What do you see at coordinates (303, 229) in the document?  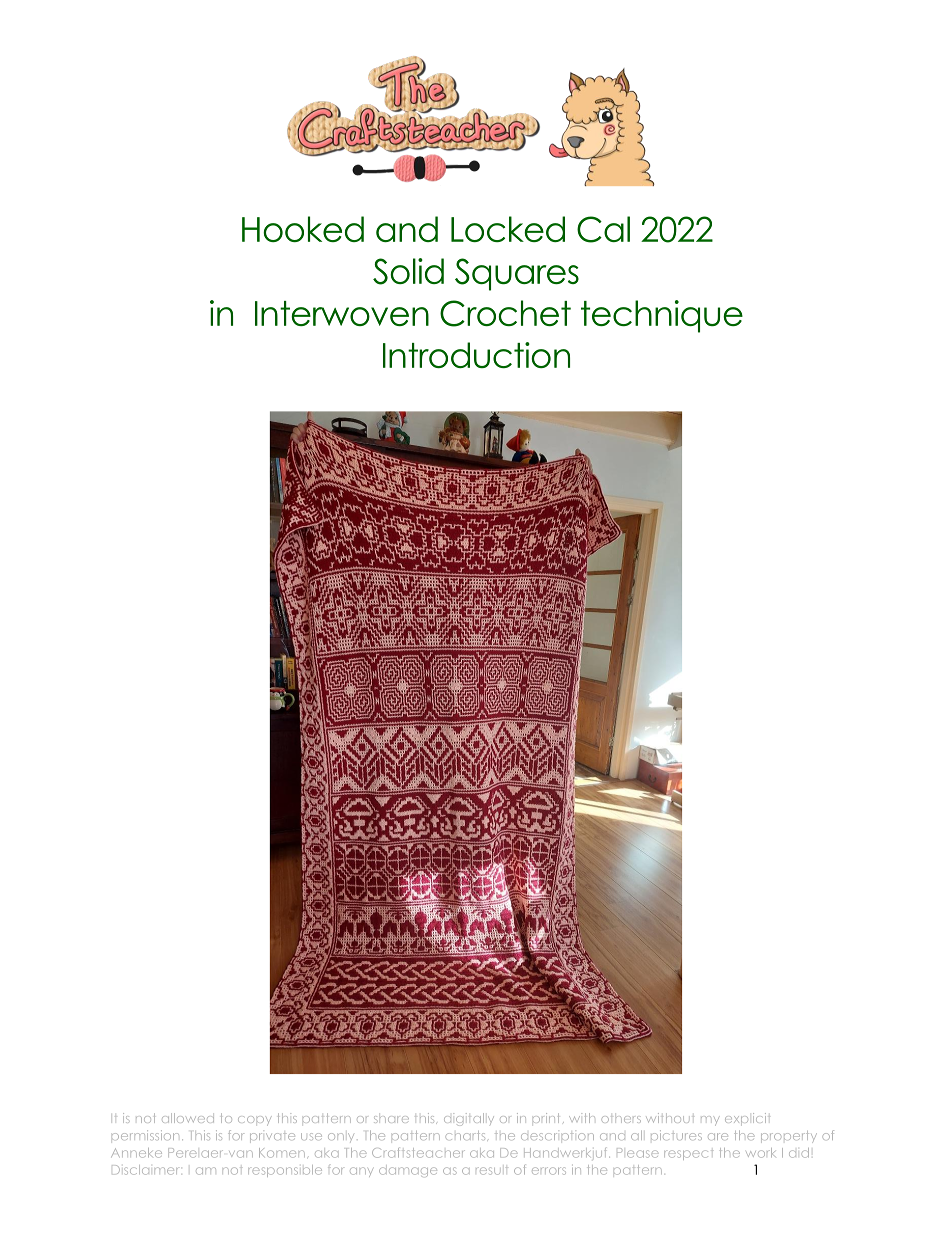 I see `Hooked` at bounding box center [303, 229].
